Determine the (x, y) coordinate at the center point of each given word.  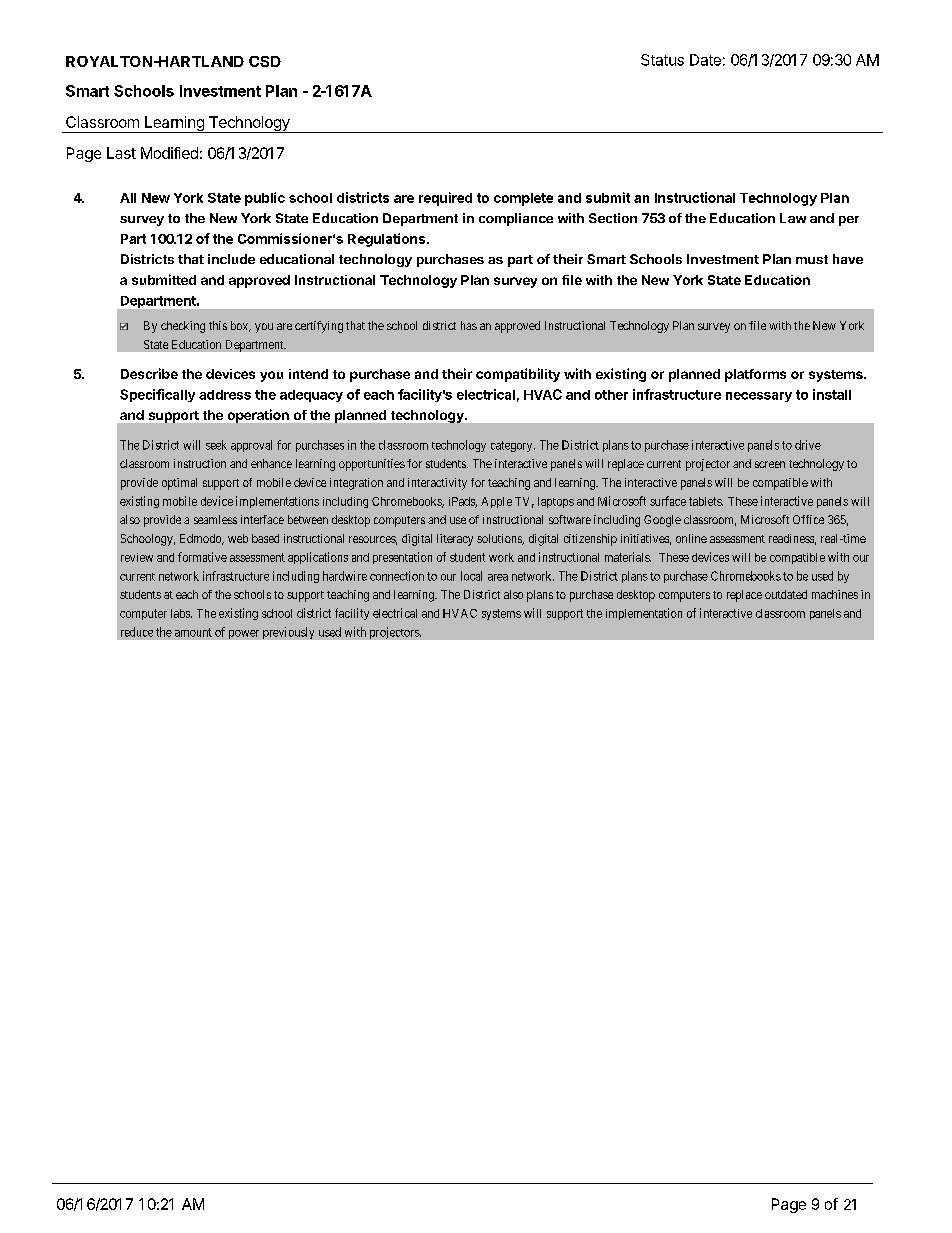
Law (793, 218)
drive (808, 445)
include (231, 259)
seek (216, 445)
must (812, 259)
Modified (169, 153)
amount (193, 632)
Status (662, 60)
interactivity (437, 484)
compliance (516, 219)
